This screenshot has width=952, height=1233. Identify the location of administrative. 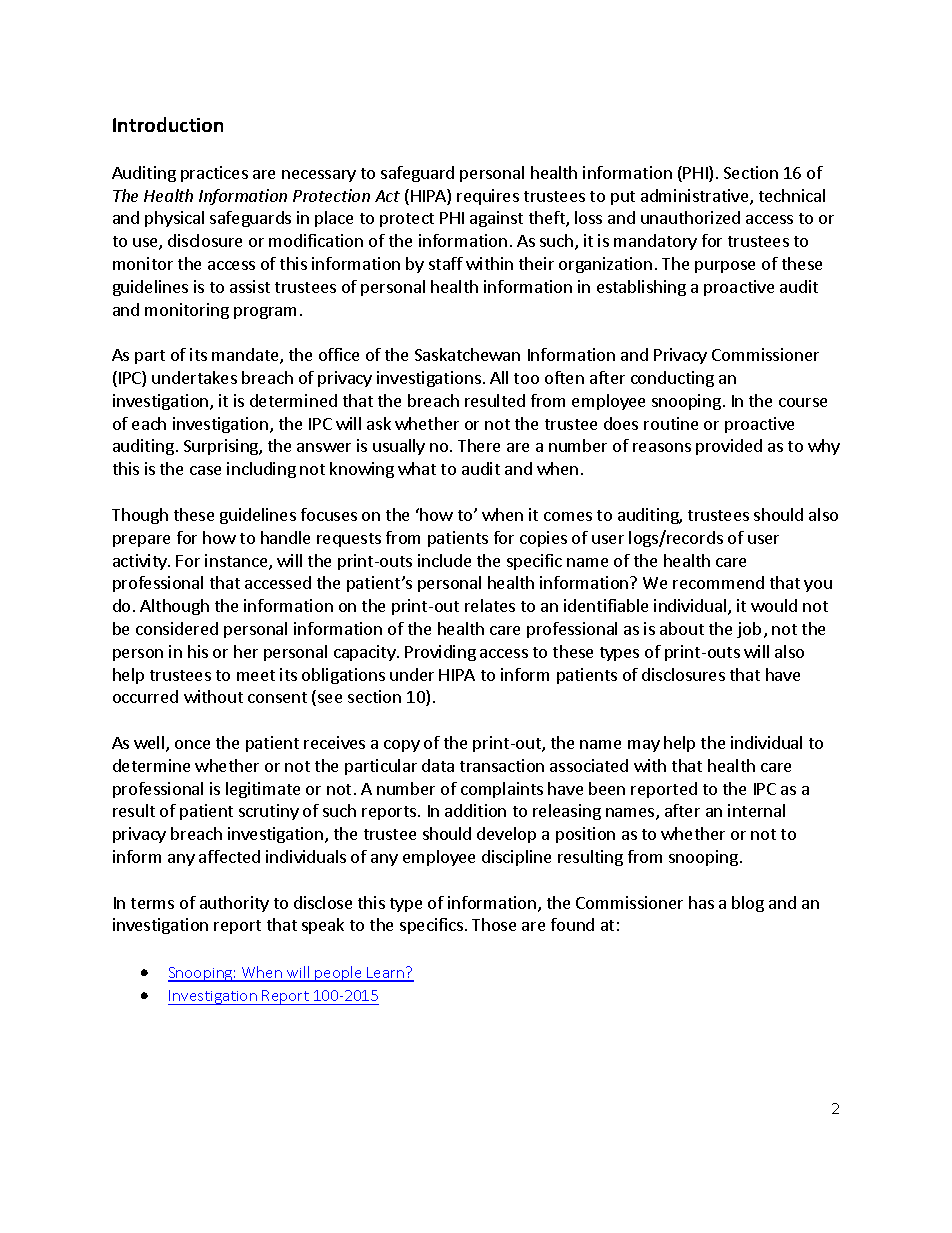
(696, 197).
